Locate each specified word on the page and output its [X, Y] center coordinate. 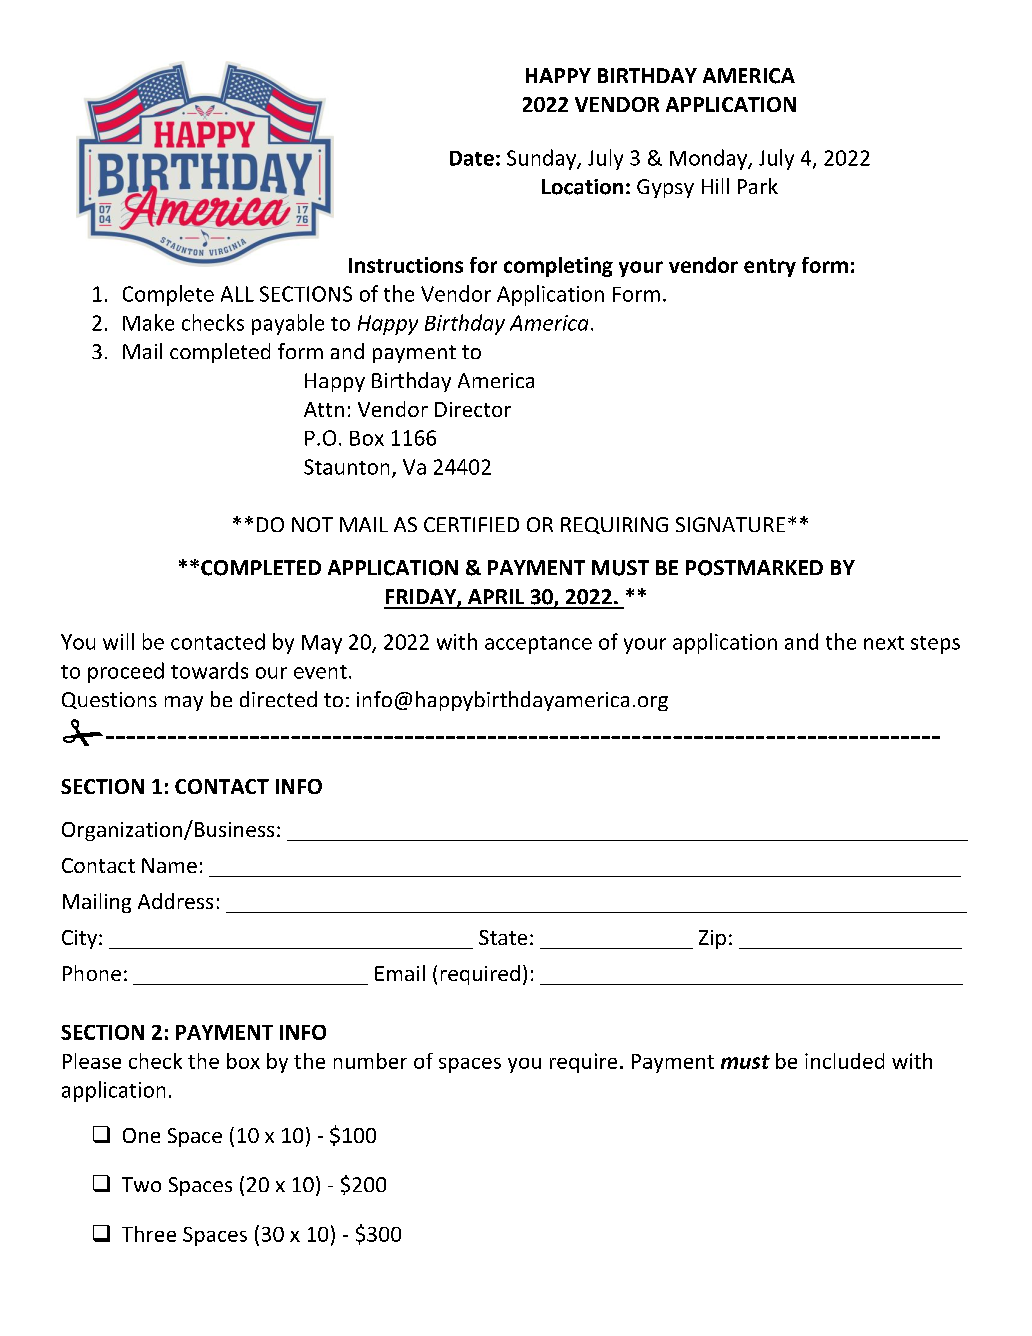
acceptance [538, 645]
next [884, 643]
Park [758, 186]
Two [141, 1184]
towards [209, 670]
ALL [237, 294]
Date [472, 158]
